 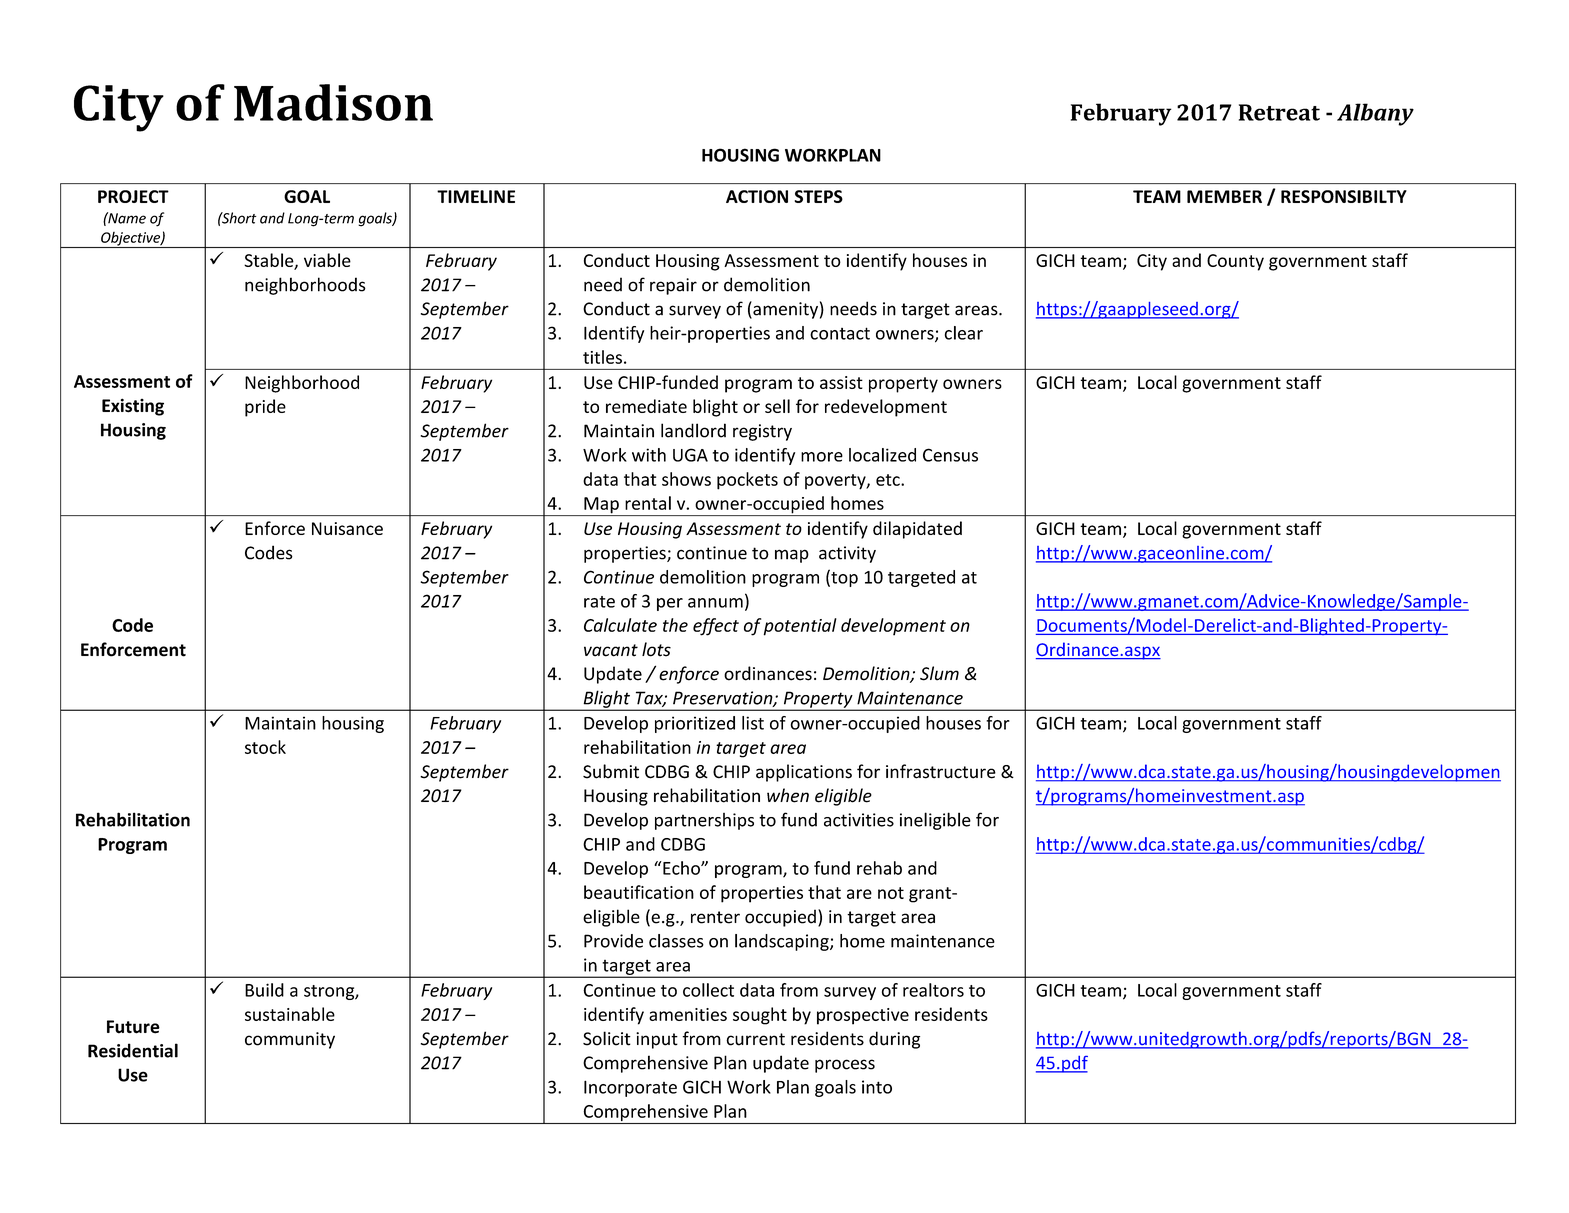 What do you see at coordinates (290, 1040) in the document?
I see `community` at bounding box center [290, 1040].
